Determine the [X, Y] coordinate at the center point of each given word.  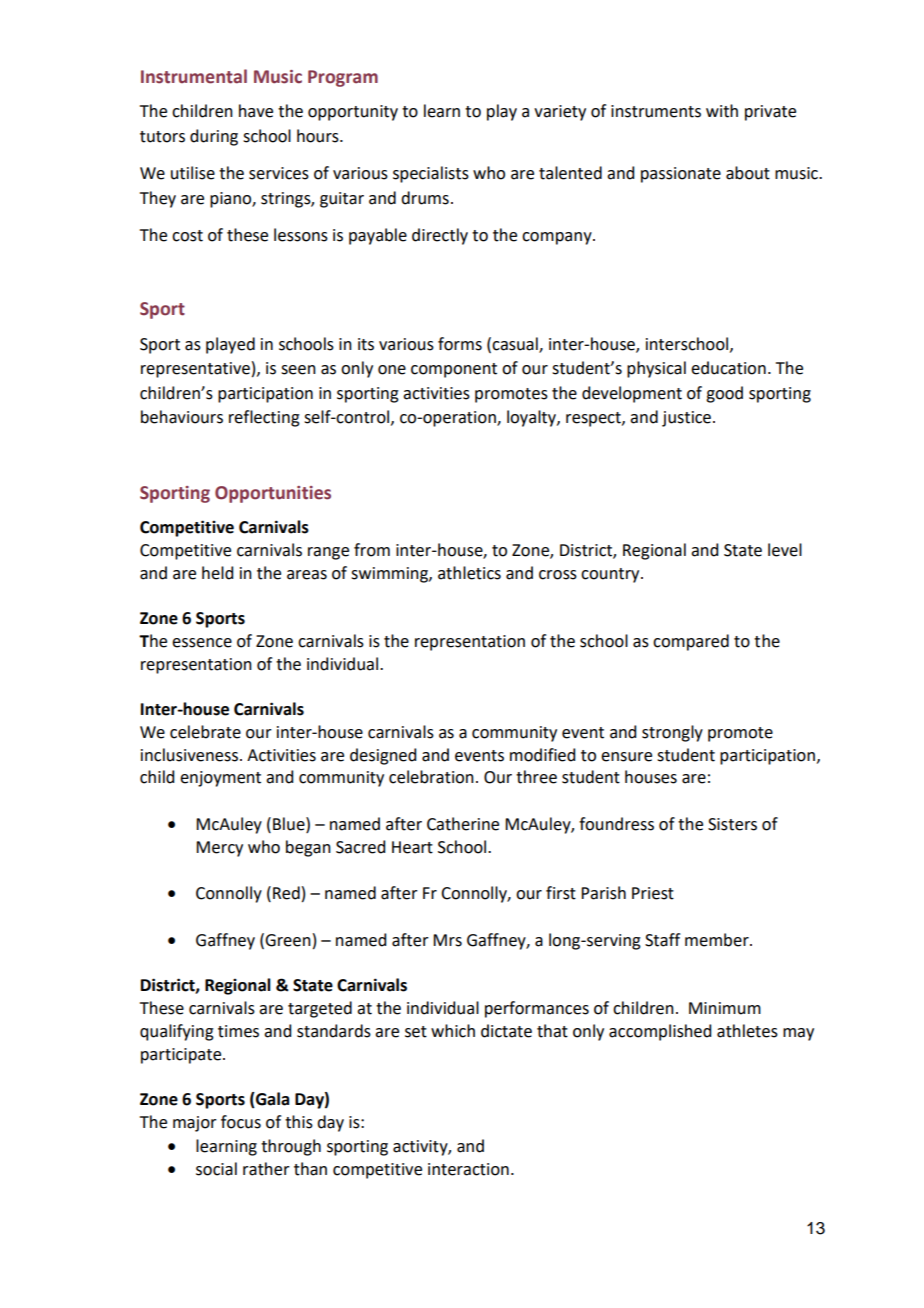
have [256, 111]
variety [560, 113]
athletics [469, 573]
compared [691, 642]
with [722, 111]
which [453, 1031]
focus [241, 1122]
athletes [747, 1031]
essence [202, 643]
